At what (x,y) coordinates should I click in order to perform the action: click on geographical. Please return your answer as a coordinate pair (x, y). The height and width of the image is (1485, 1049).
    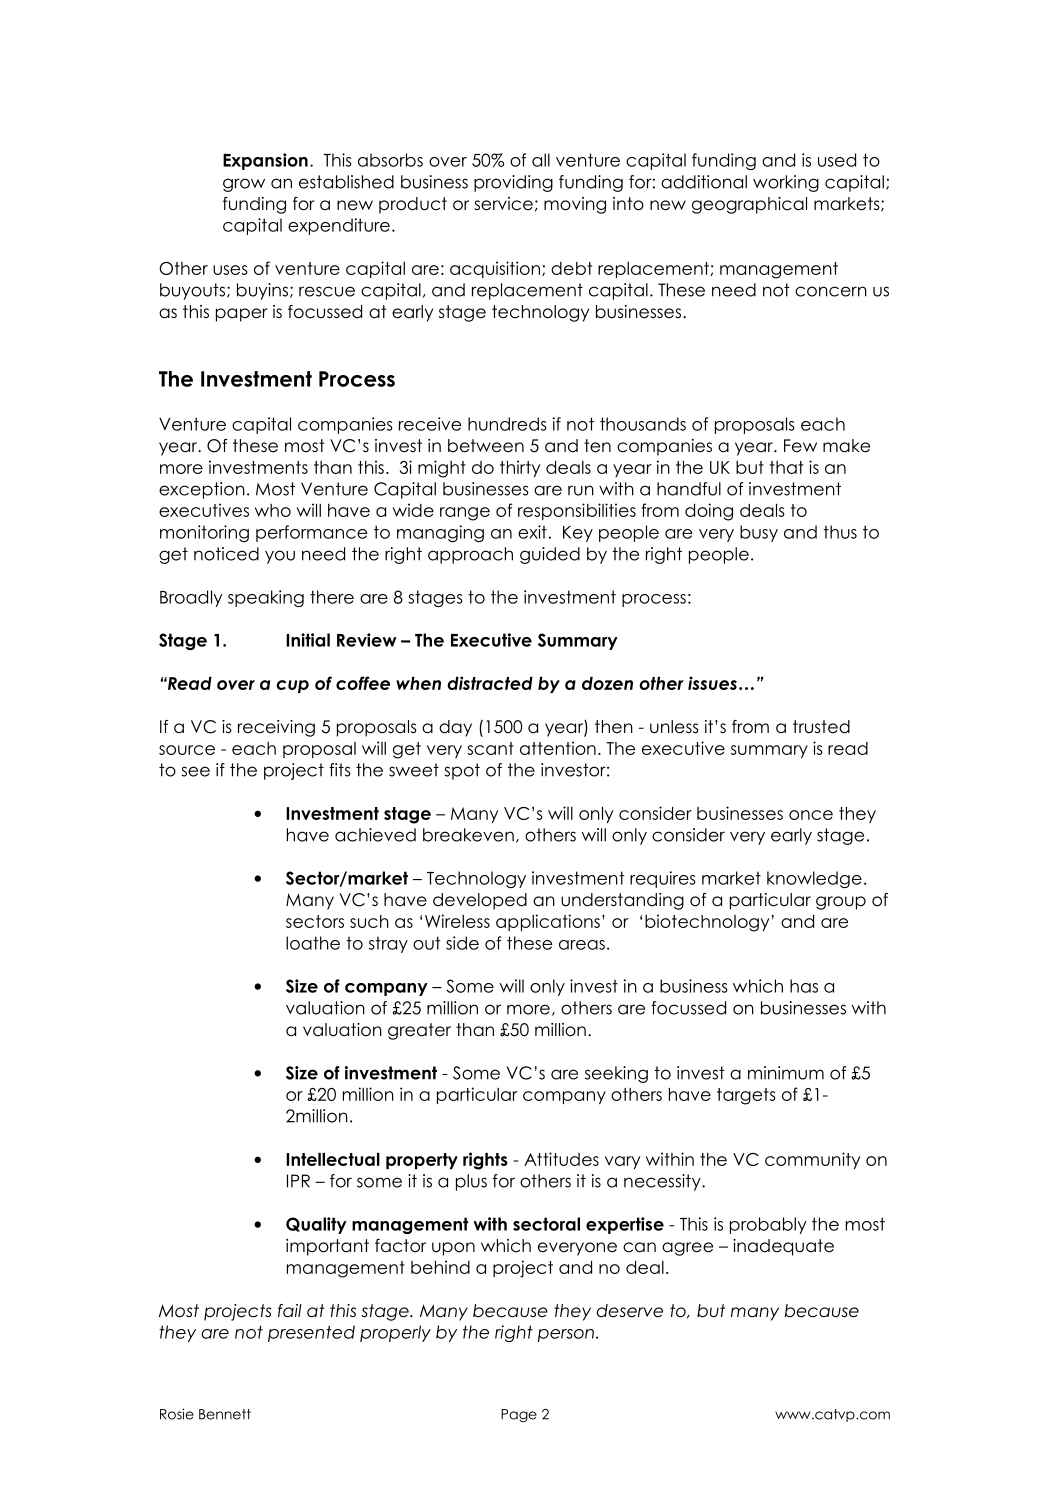
    Looking at the image, I should click on (749, 205).
